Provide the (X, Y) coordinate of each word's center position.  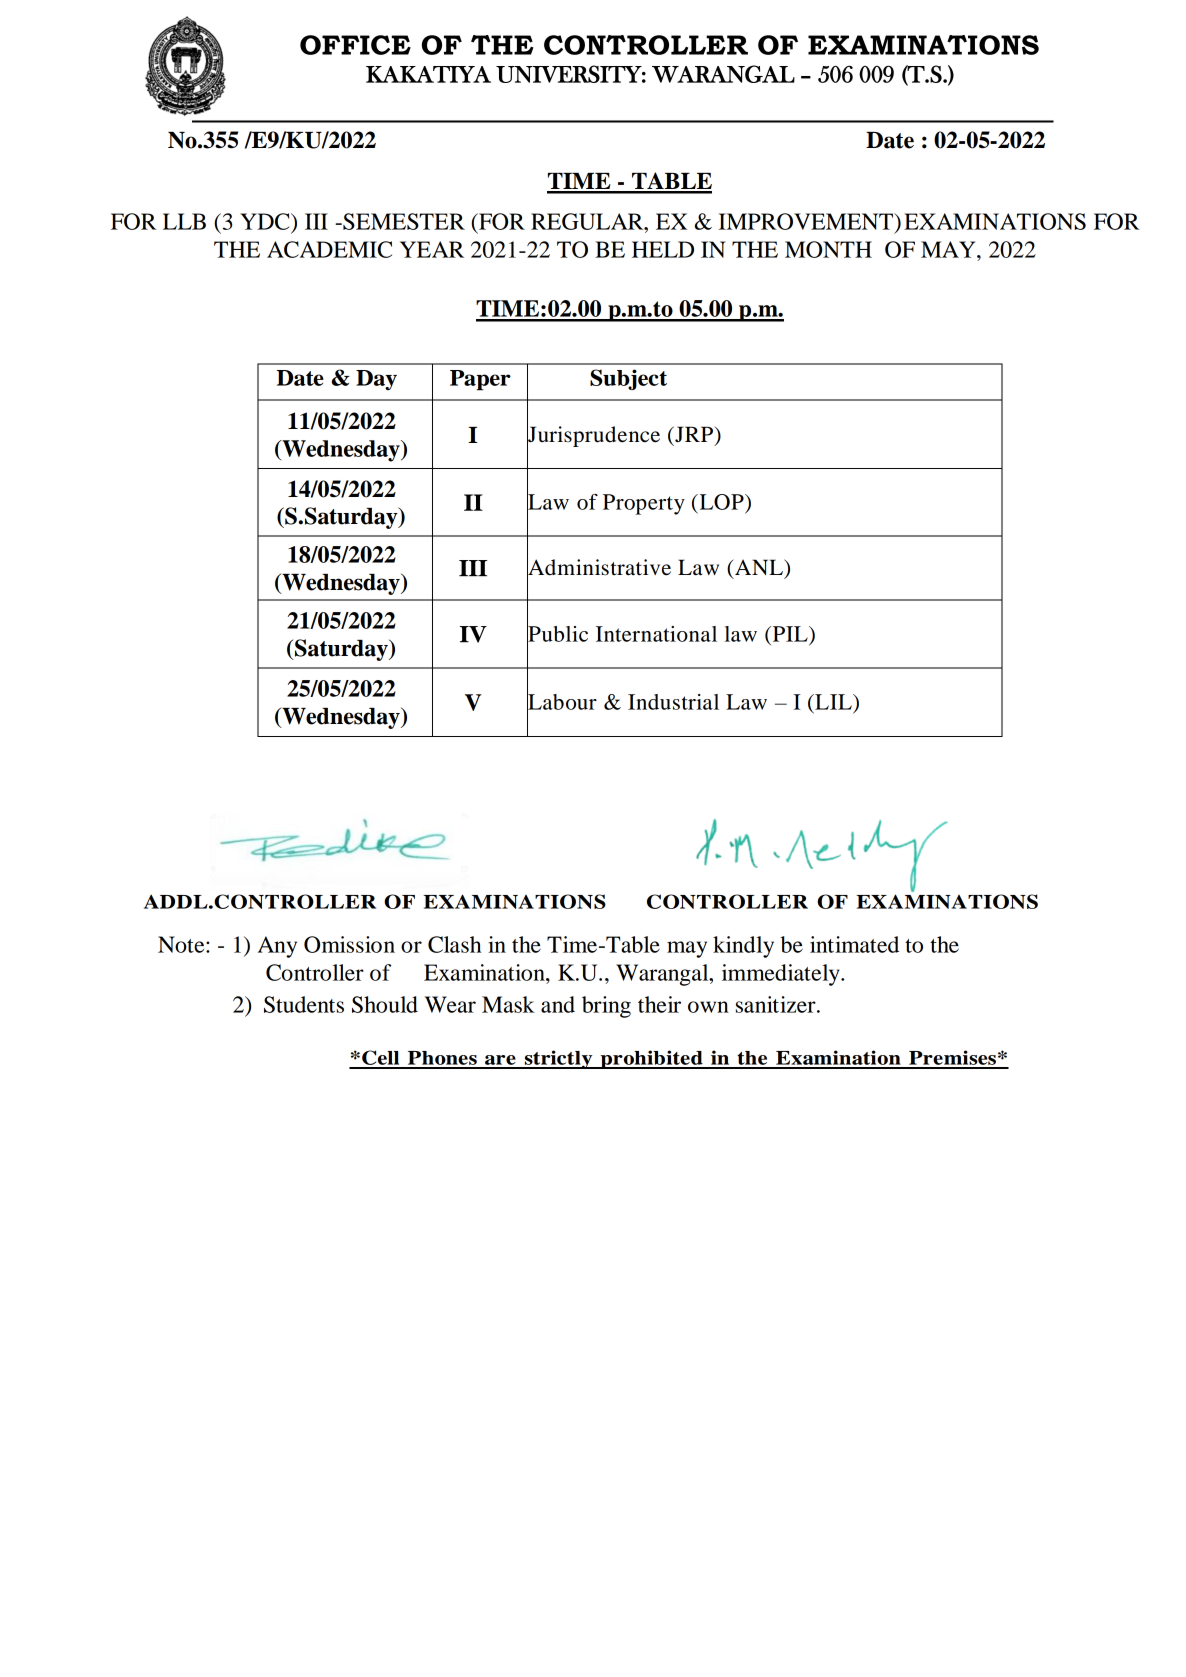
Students (304, 1004)
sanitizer (777, 1004)
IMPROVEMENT (807, 221)
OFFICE (355, 45)
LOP (721, 503)
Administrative (599, 567)
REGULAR (588, 221)
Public (557, 633)
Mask (508, 1004)
